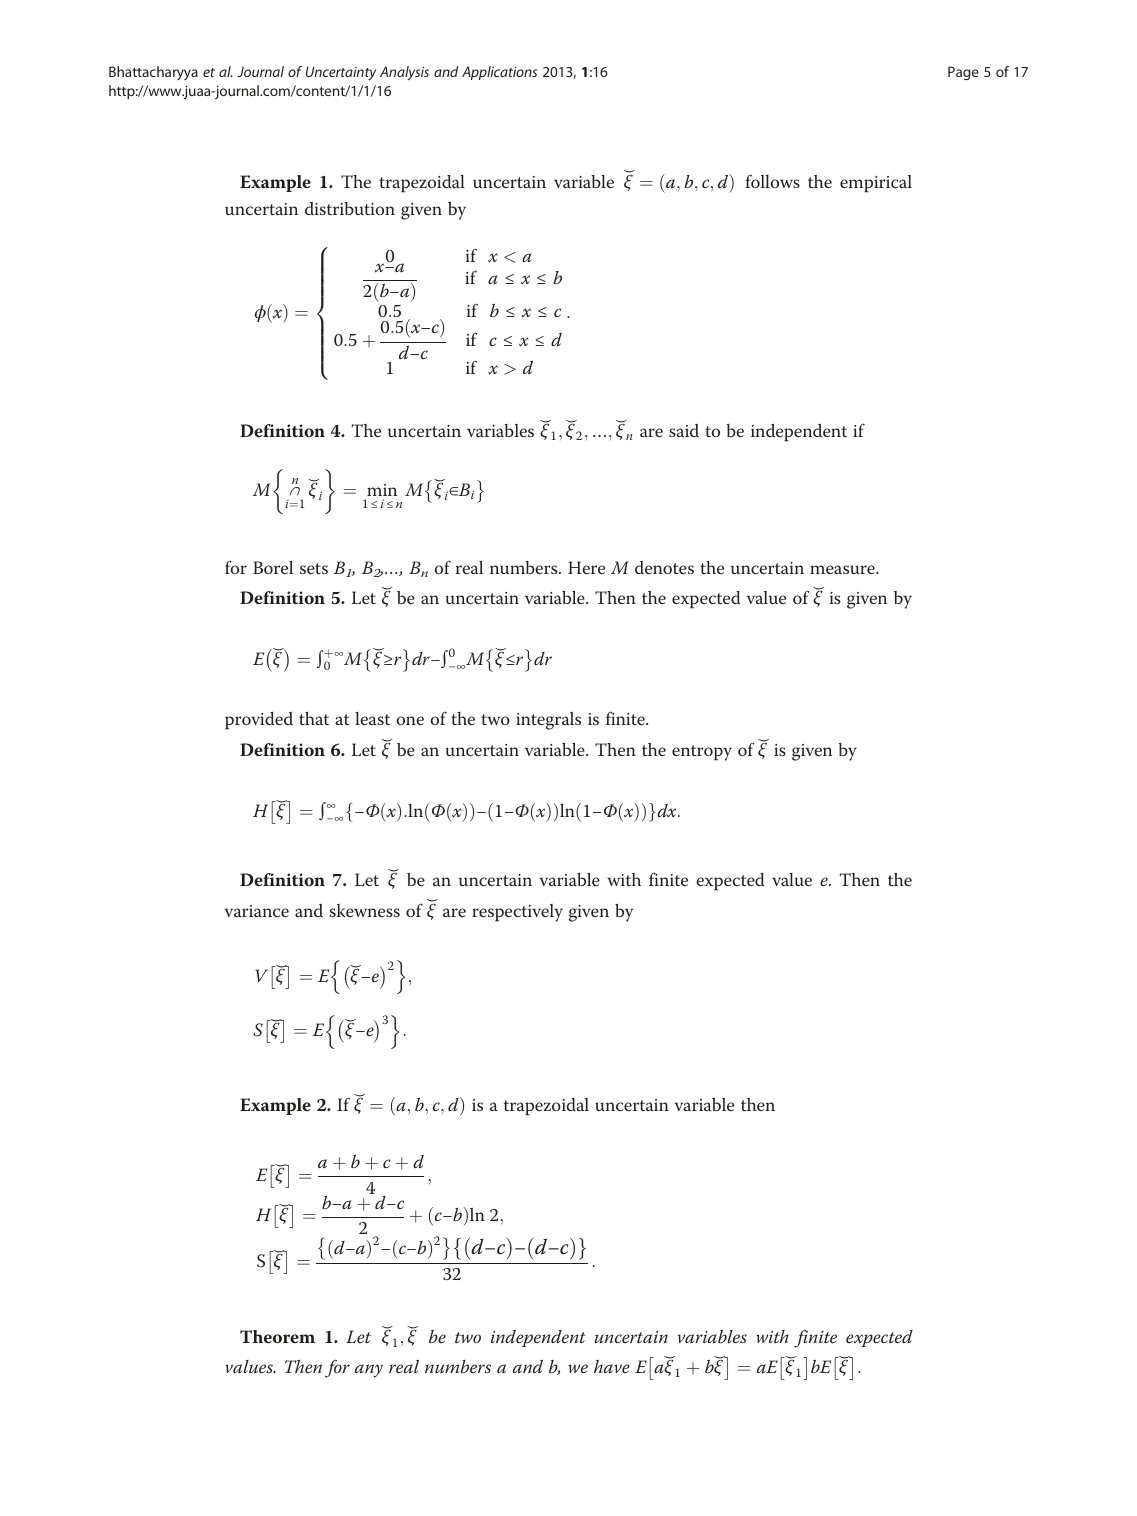 The image size is (1137, 1516). Describe the element at coordinates (702, 753) in the screenshot. I see `entropy` at that location.
